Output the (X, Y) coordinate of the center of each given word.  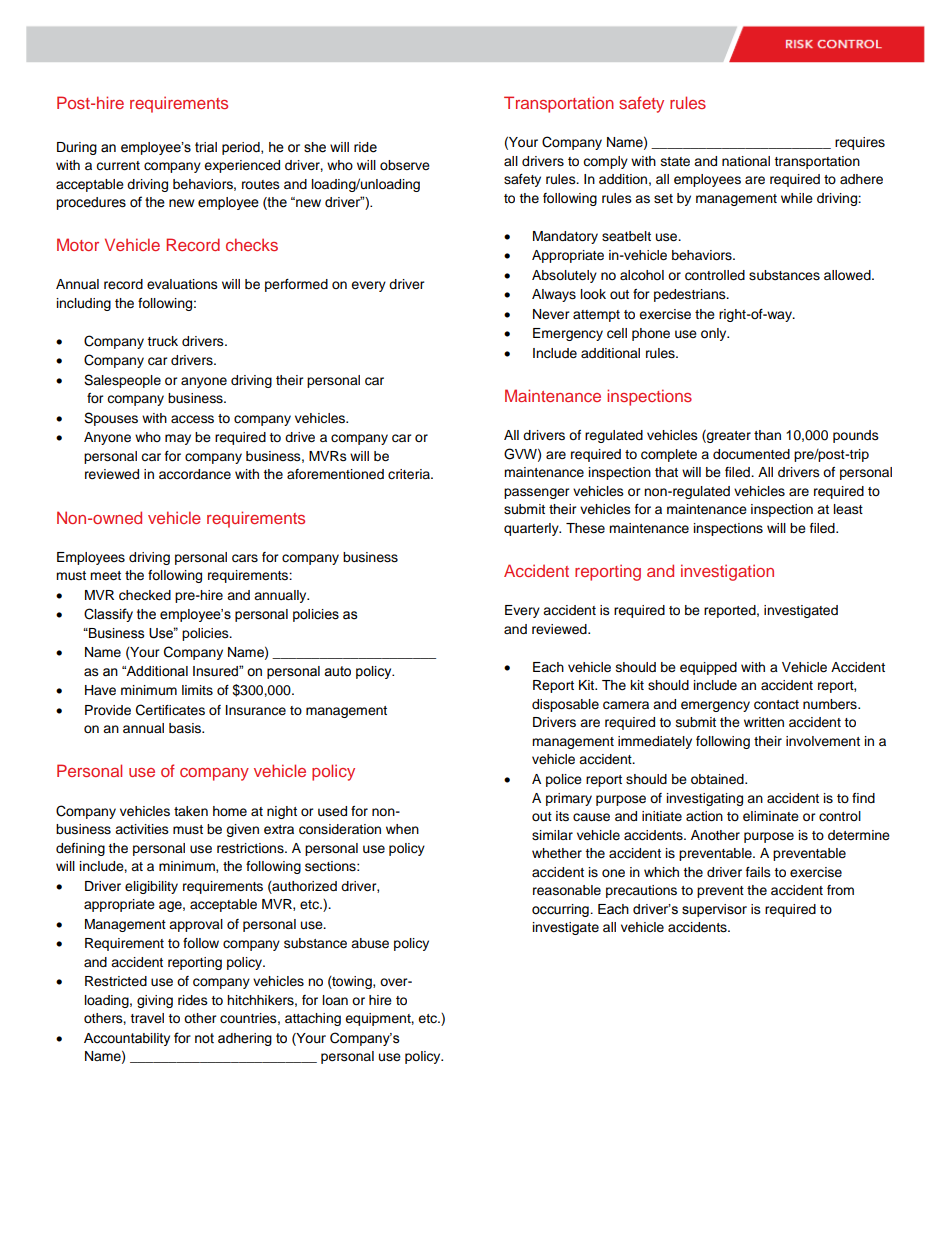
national (746, 161)
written (764, 722)
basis (186, 728)
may (178, 439)
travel (147, 1018)
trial (206, 147)
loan (335, 1000)
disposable (565, 705)
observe (405, 165)
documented (751, 454)
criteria (410, 474)
